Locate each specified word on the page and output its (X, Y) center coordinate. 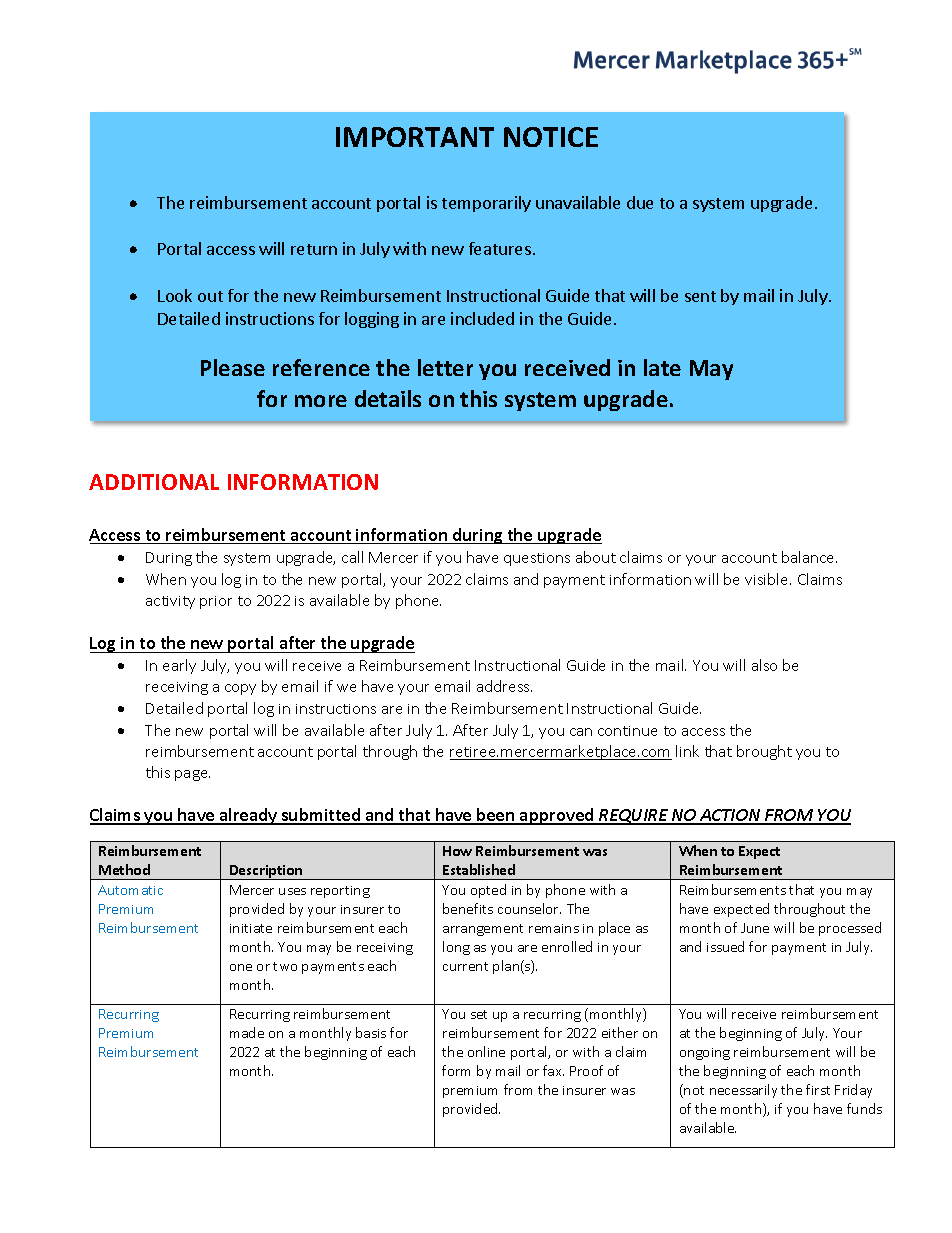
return (314, 249)
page (192, 775)
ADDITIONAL (154, 482)
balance (809, 557)
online (486, 1051)
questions (537, 559)
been (496, 816)
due (640, 202)
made (247, 1032)
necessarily (743, 1091)
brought (764, 752)
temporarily (486, 204)
